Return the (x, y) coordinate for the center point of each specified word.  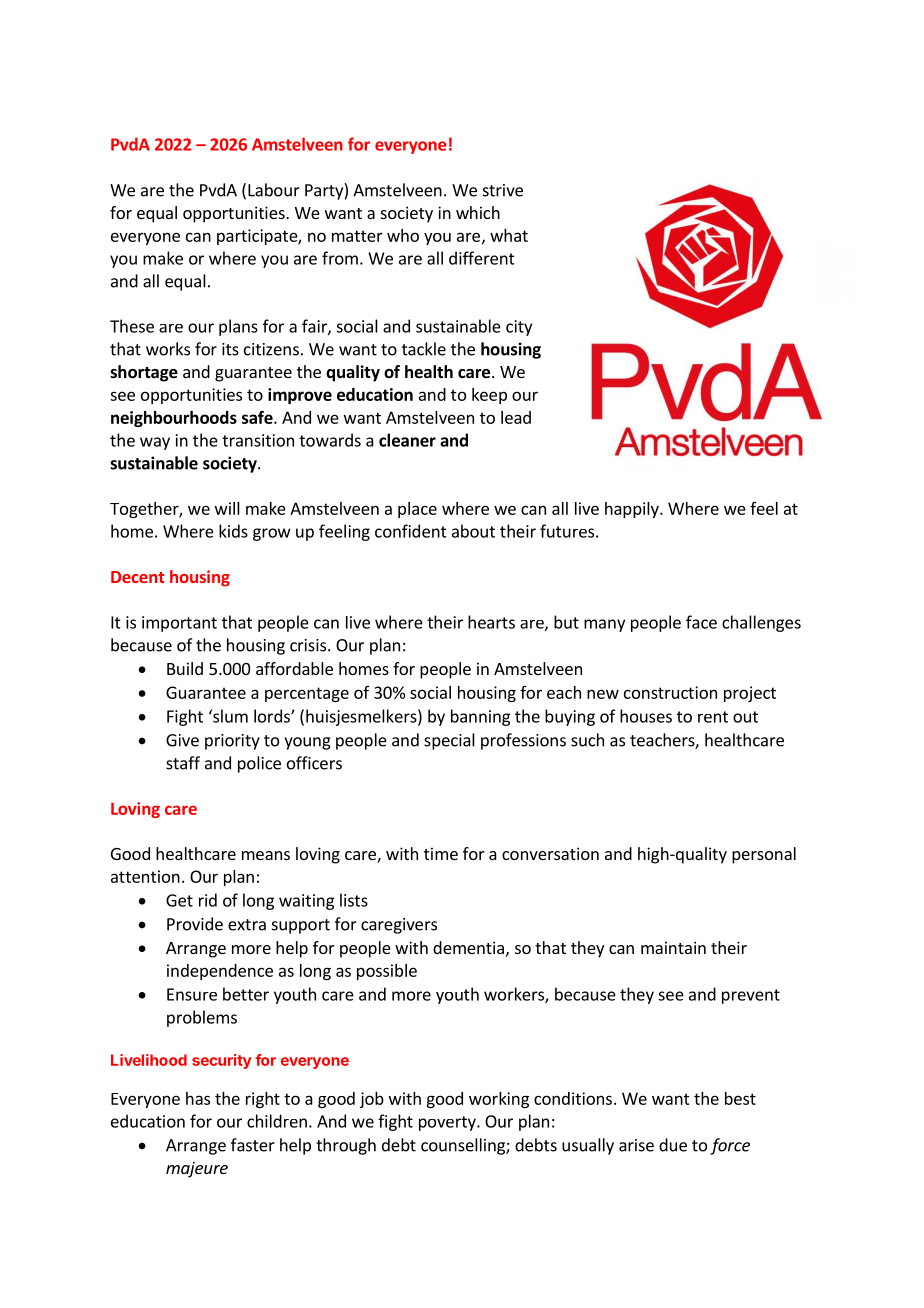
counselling (464, 1146)
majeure (197, 1169)
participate (258, 237)
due (673, 1145)
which (478, 212)
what (509, 235)
